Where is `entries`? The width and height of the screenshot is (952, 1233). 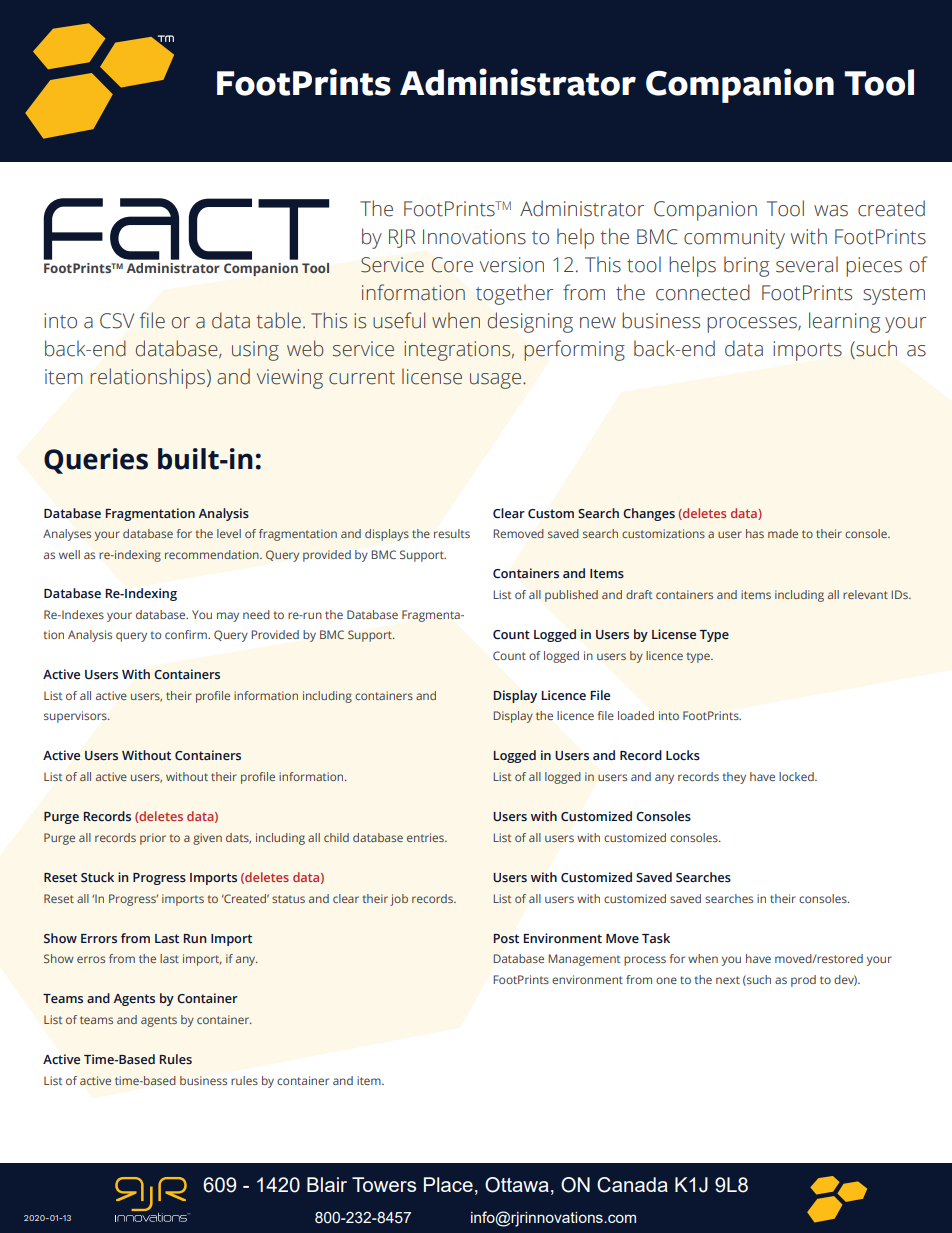
entries is located at coordinates (426, 837).
